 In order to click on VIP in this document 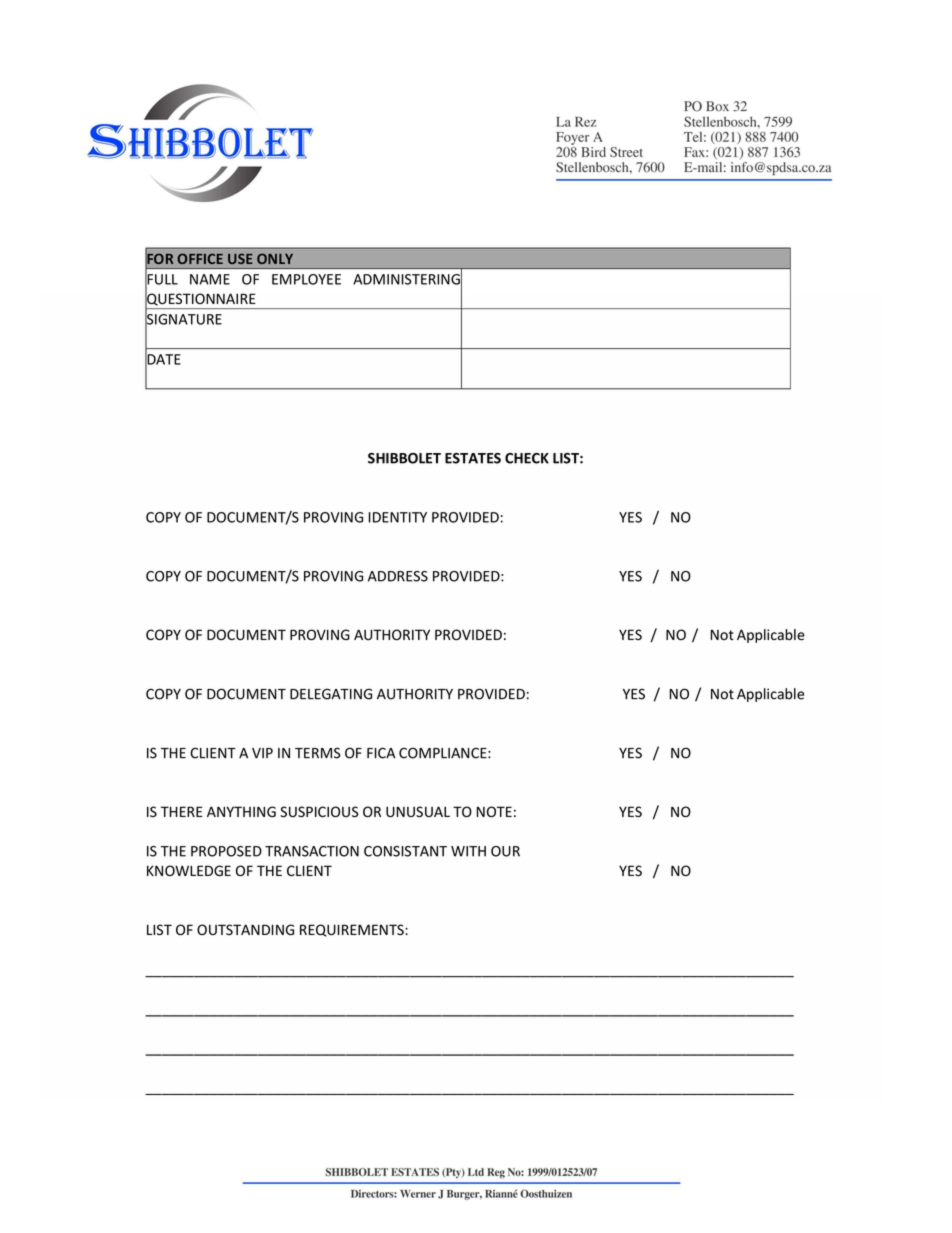, I will do `click(262, 753)`.
